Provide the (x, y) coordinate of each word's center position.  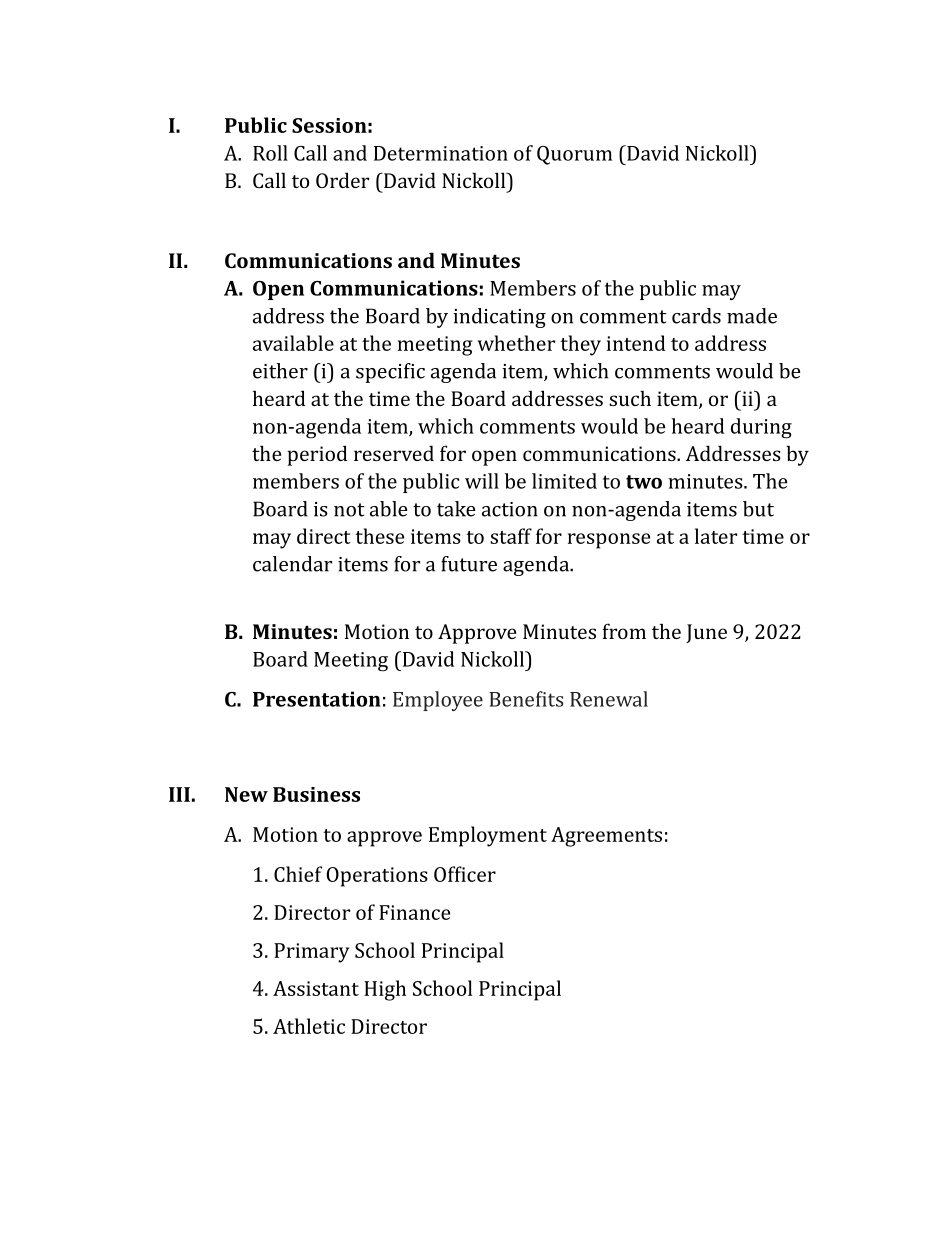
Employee (438, 701)
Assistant (316, 988)
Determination (441, 153)
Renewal (609, 699)
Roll (270, 153)
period (317, 455)
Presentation (317, 699)
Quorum (574, 155)
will (482, 481)
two (644, 482)
